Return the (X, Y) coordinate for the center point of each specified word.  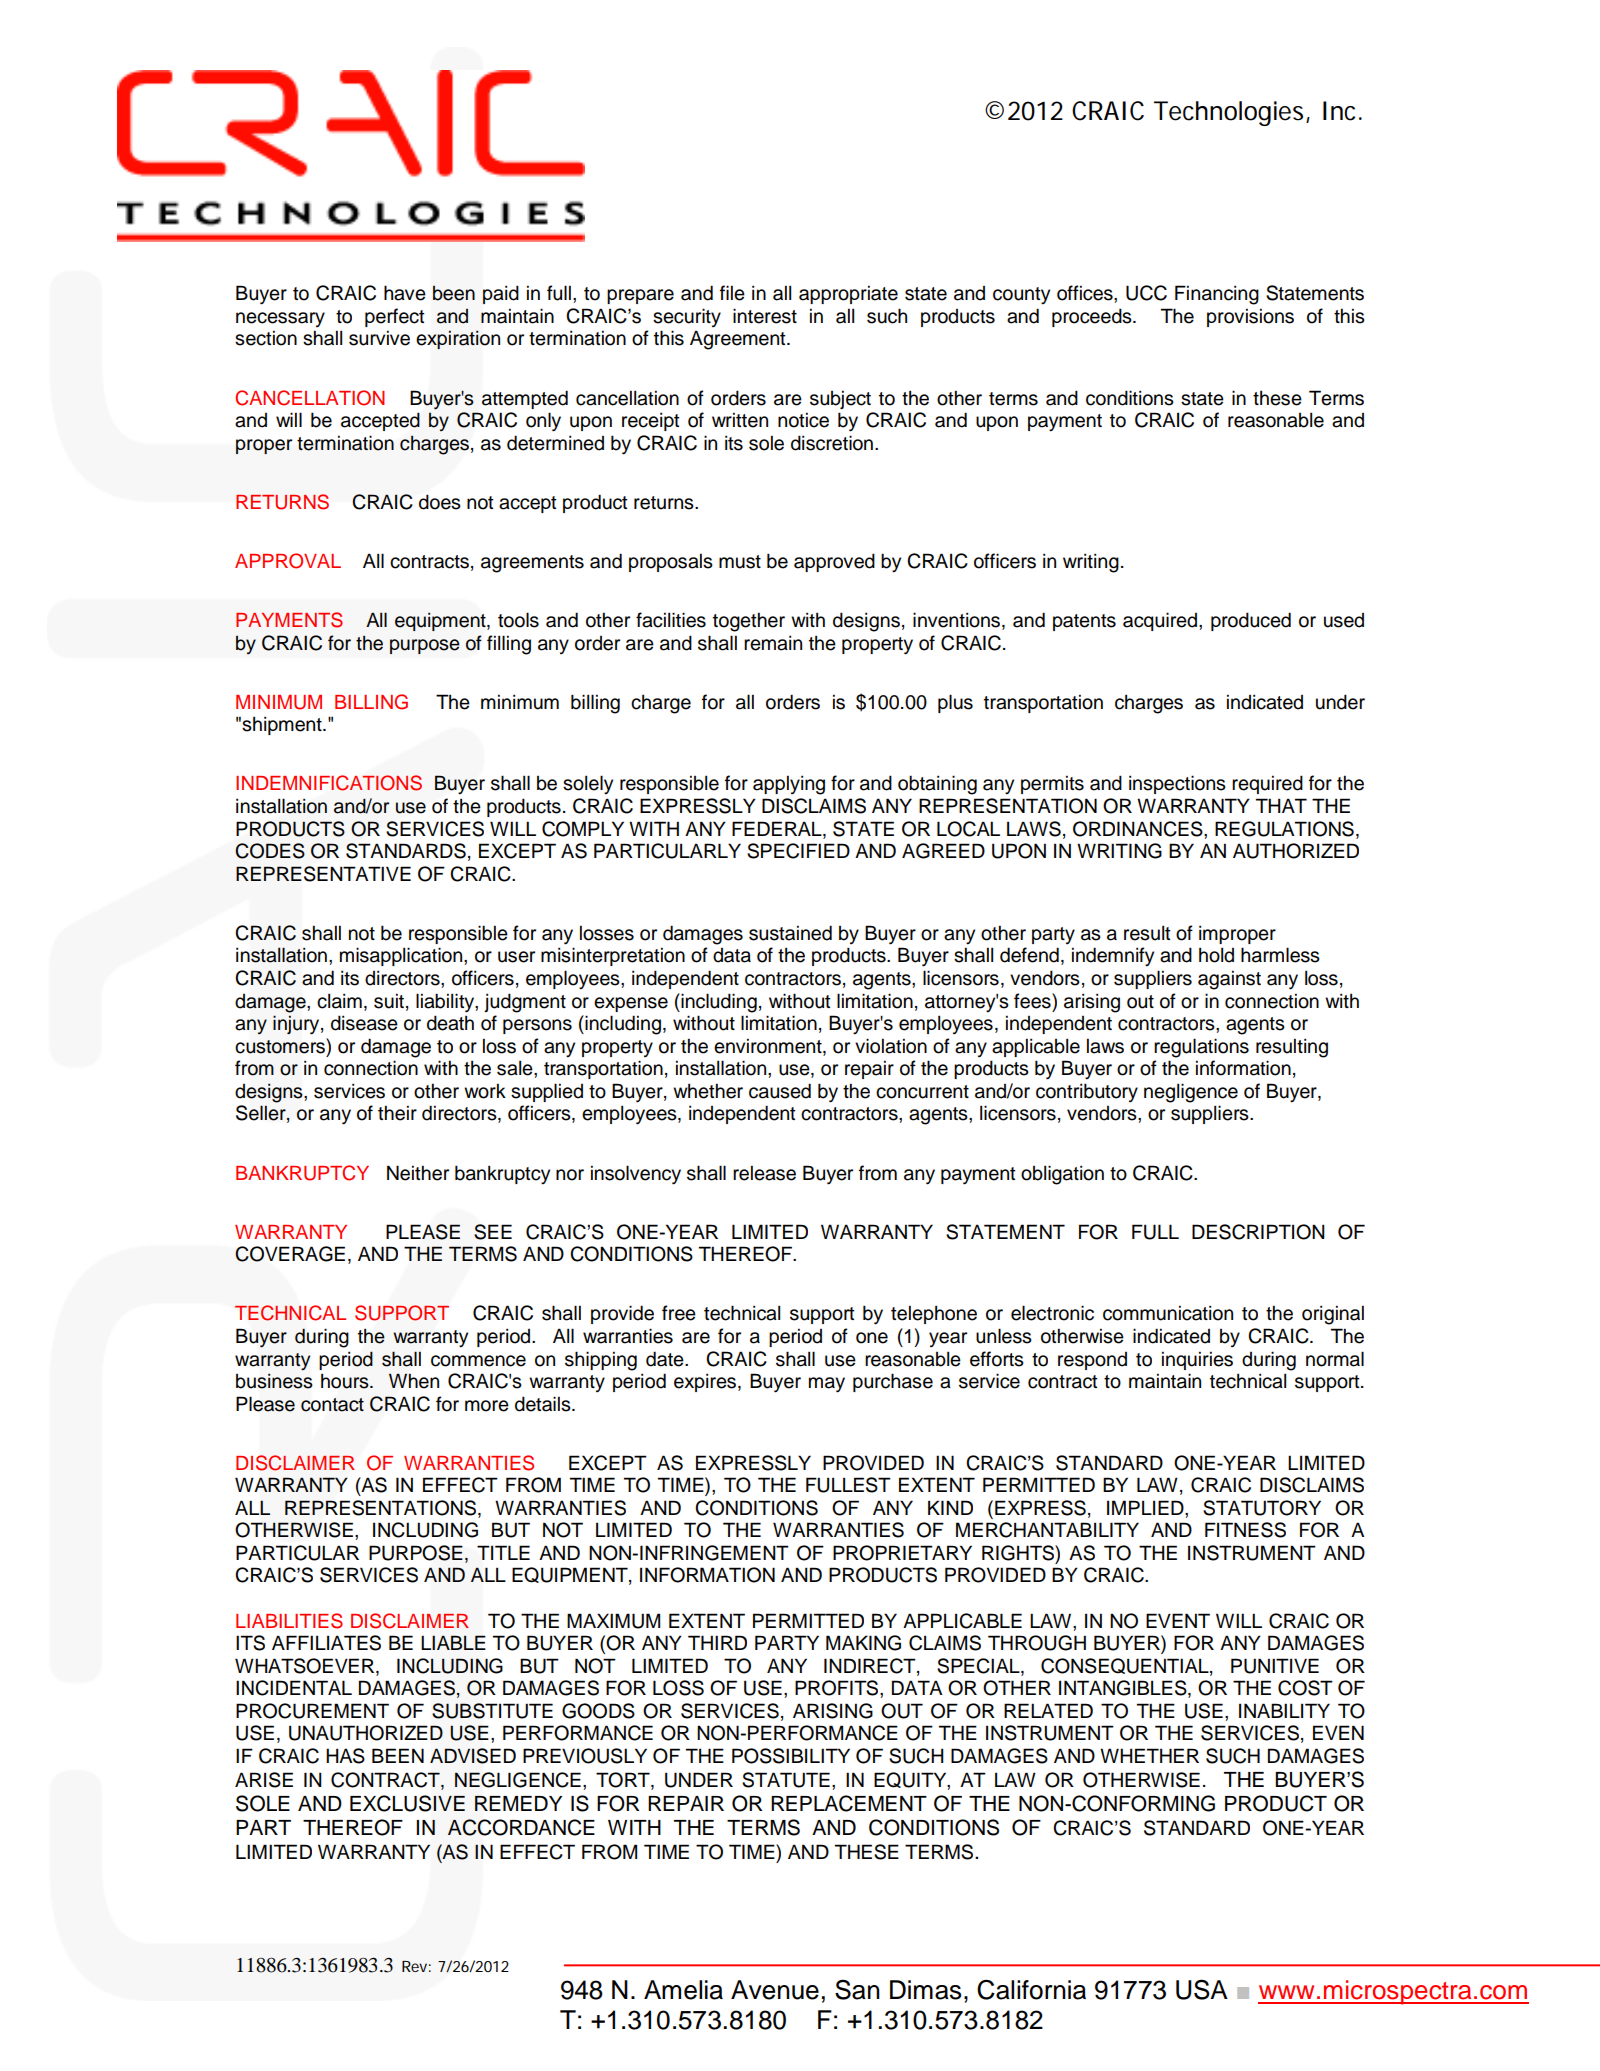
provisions (1250, 317)
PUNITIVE (1275, 1666)
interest (765, 316)
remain (773, 643)
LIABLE (453, 1642)
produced (1251, 621)
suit (389, 1001)
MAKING (863, 1643)
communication (1168, 1313)
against (1229, 980)
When (414, 1381)
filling (509, 645)
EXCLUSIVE (407, 1803)
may (827, 1385)
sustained (790, 933)
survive (379, 338)
